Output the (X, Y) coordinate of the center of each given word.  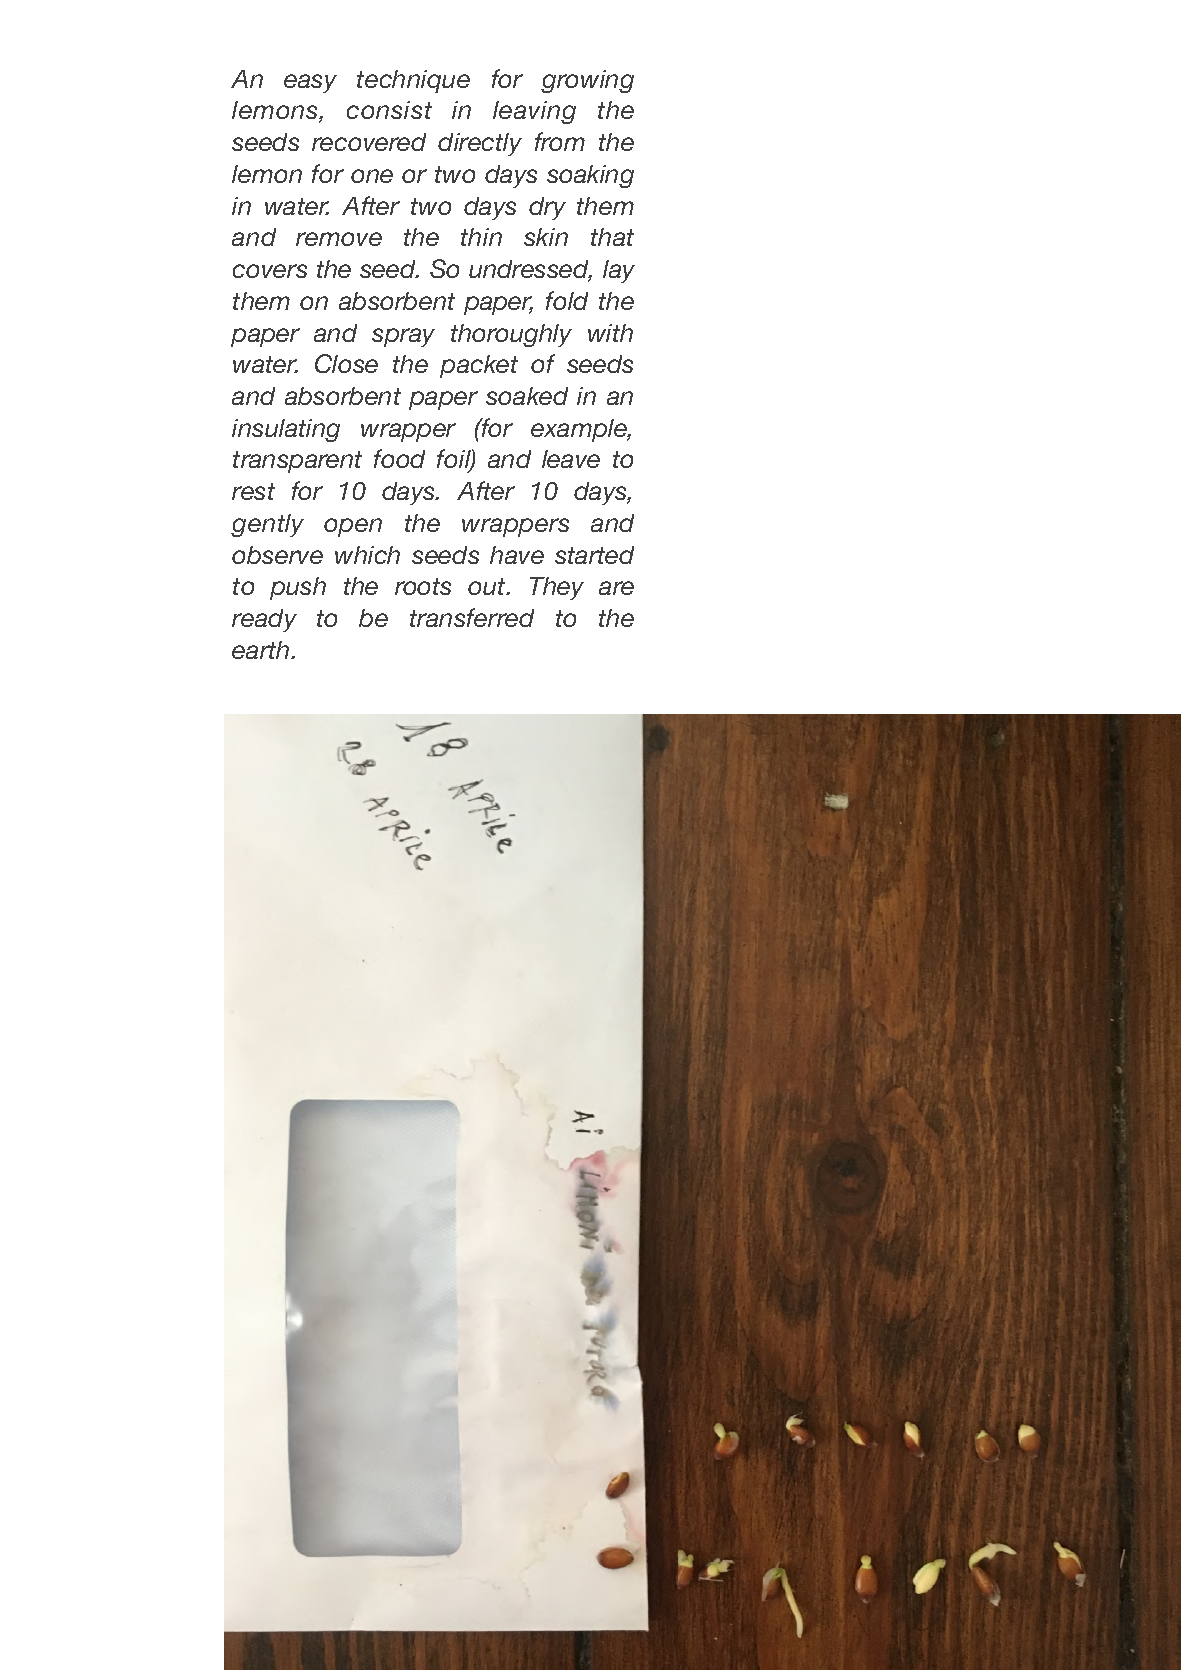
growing (587, 81)
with (610, 333)
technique (413, 81)
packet (479, 366)
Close (346, 363)
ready (264, 620)
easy (310, 83)
